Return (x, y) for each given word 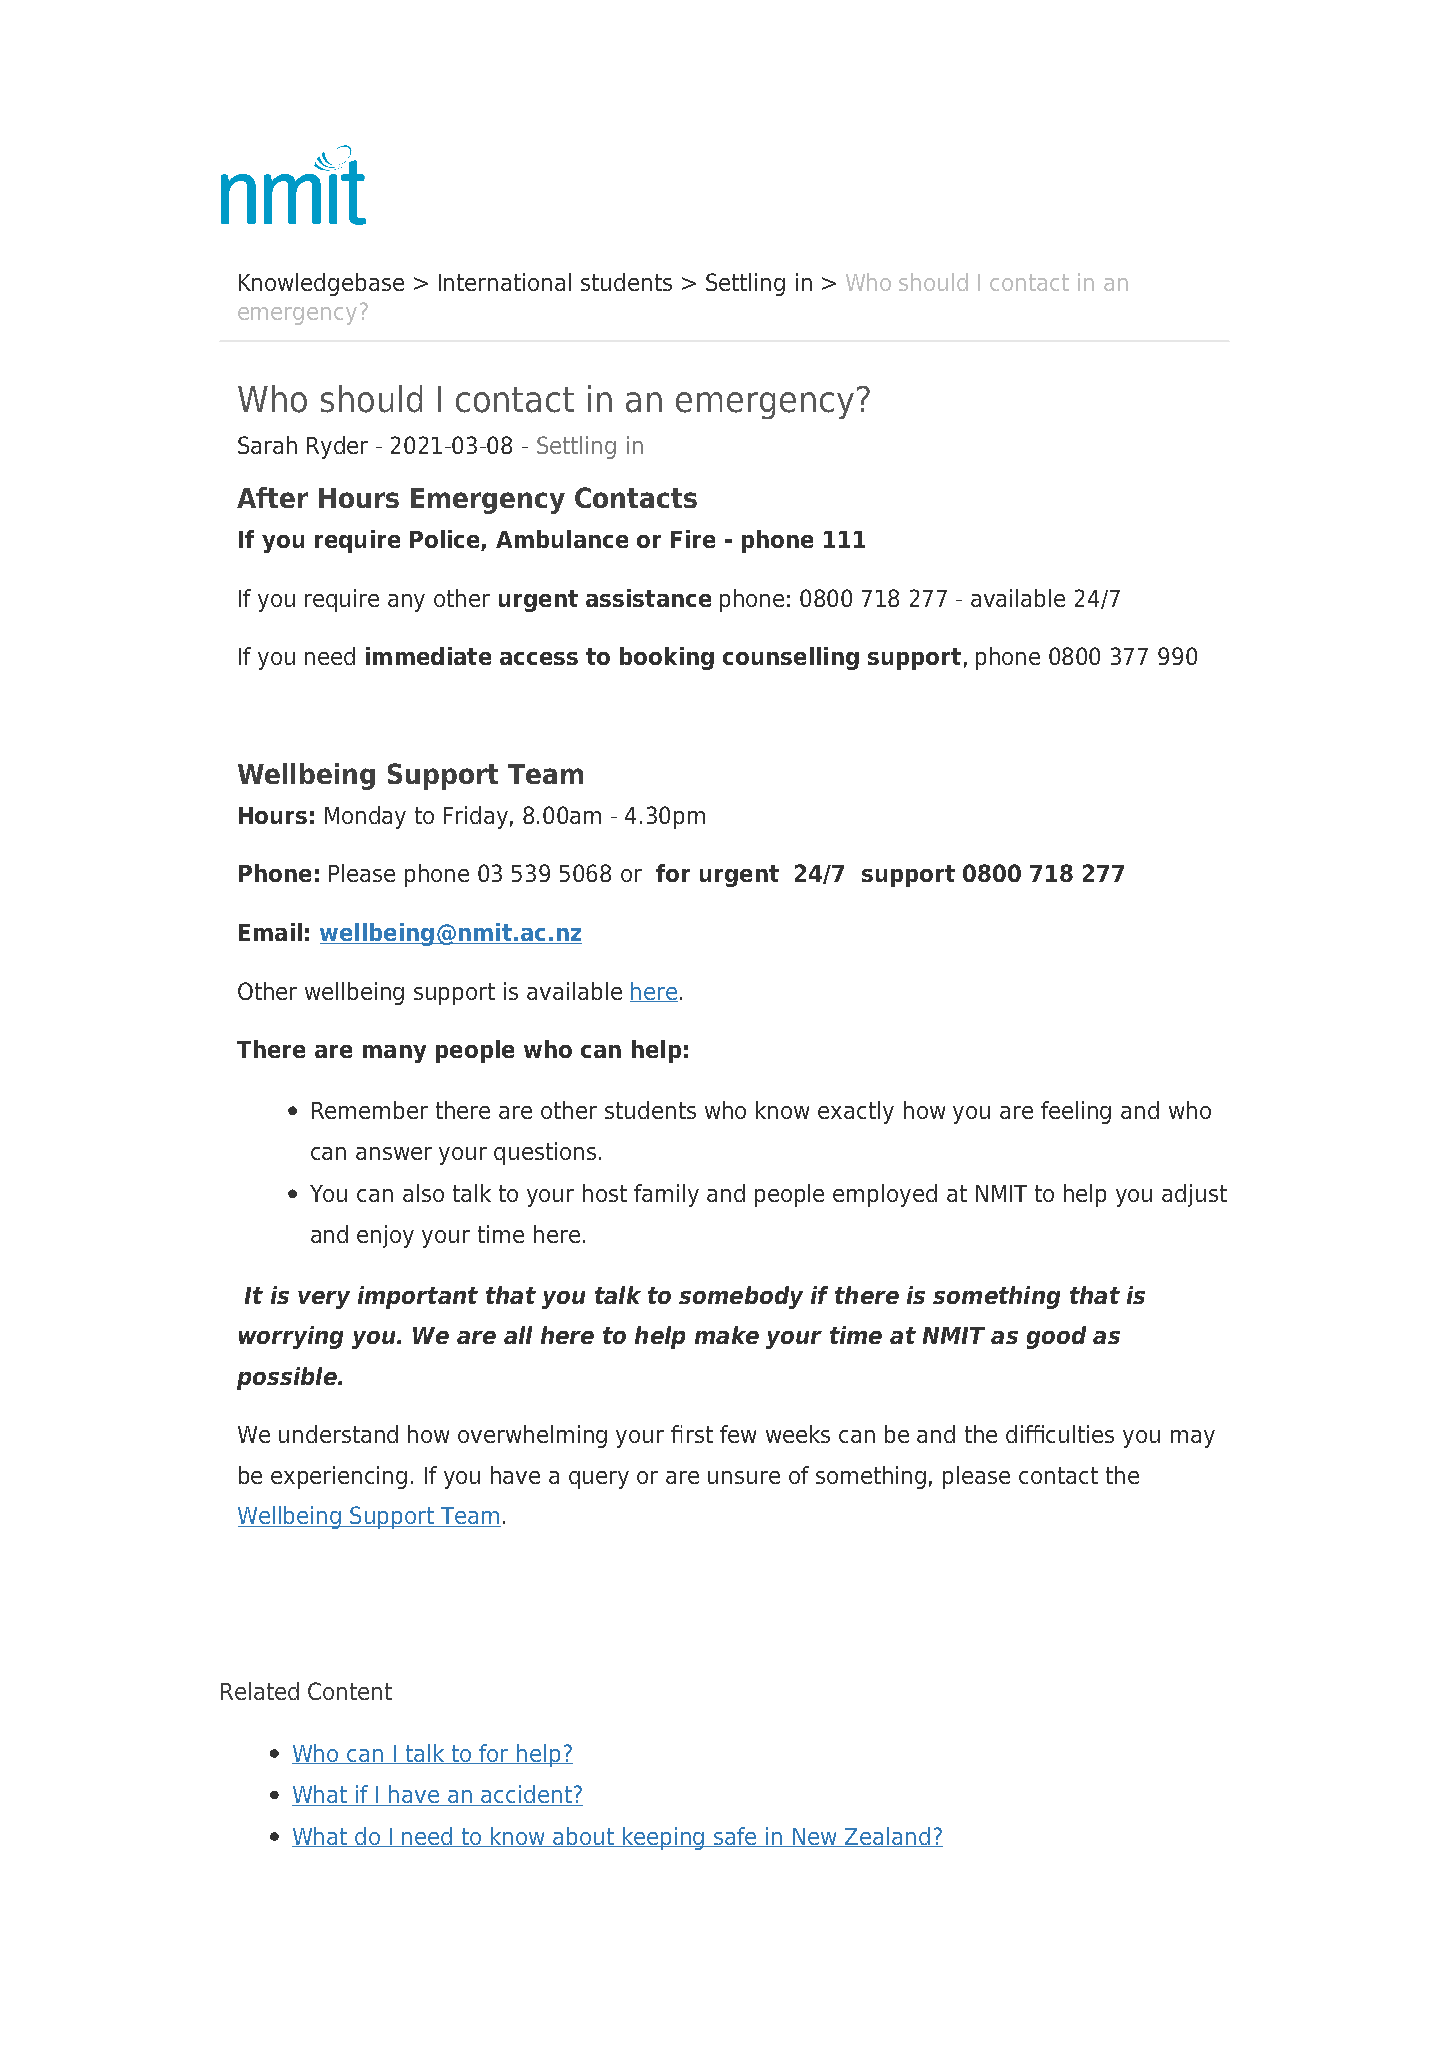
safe (736, 1837)
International (505, 282)
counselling (791, 658)
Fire (693, 539)
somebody (741, 1297)
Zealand (887, 1837)
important (418, 1297)
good (1056, 1337)
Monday (365, 817)
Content (350, 1691)
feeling (1076, 1112)
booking (667, 658)
